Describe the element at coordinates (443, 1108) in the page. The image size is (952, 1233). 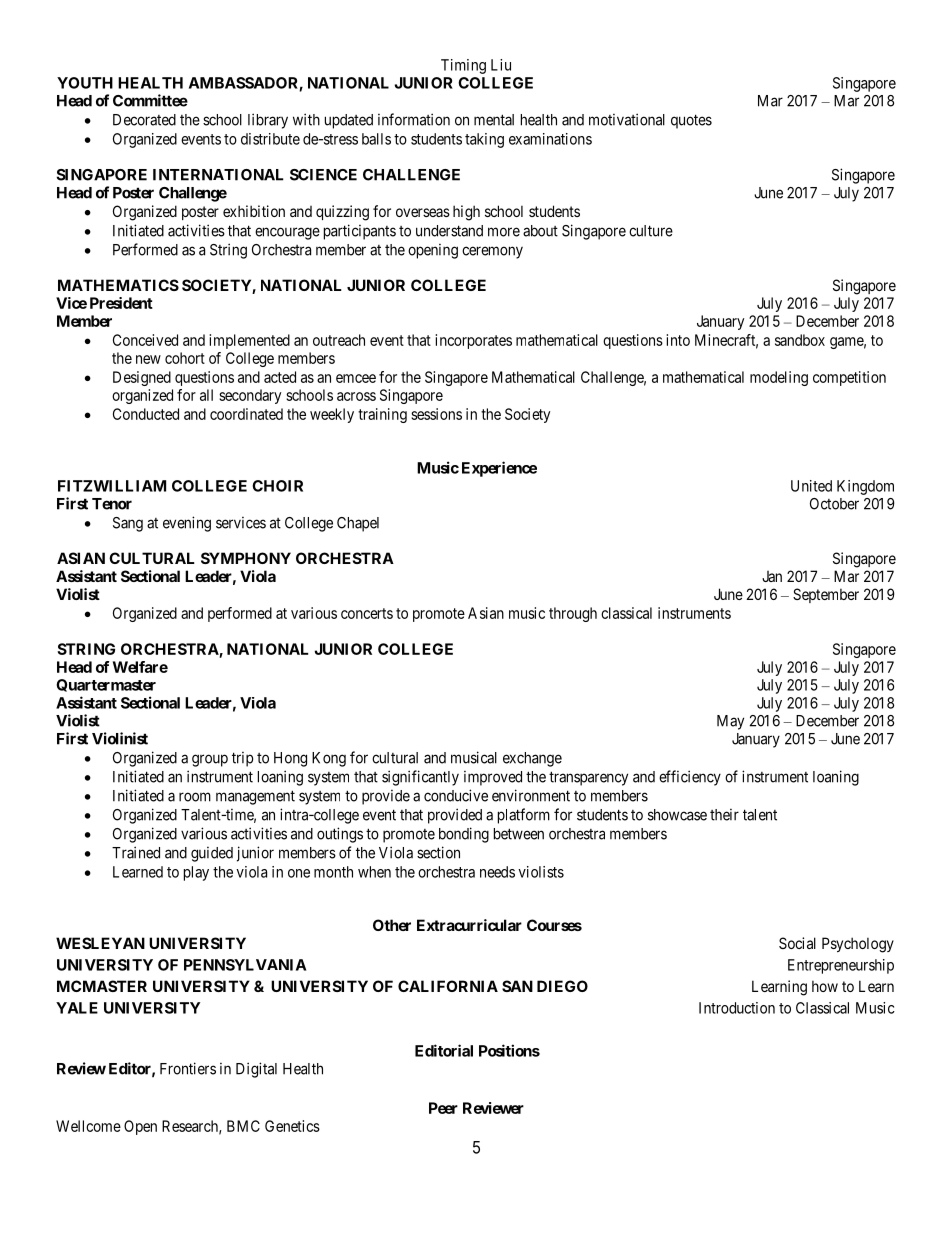
I see `Peer` at that location.
